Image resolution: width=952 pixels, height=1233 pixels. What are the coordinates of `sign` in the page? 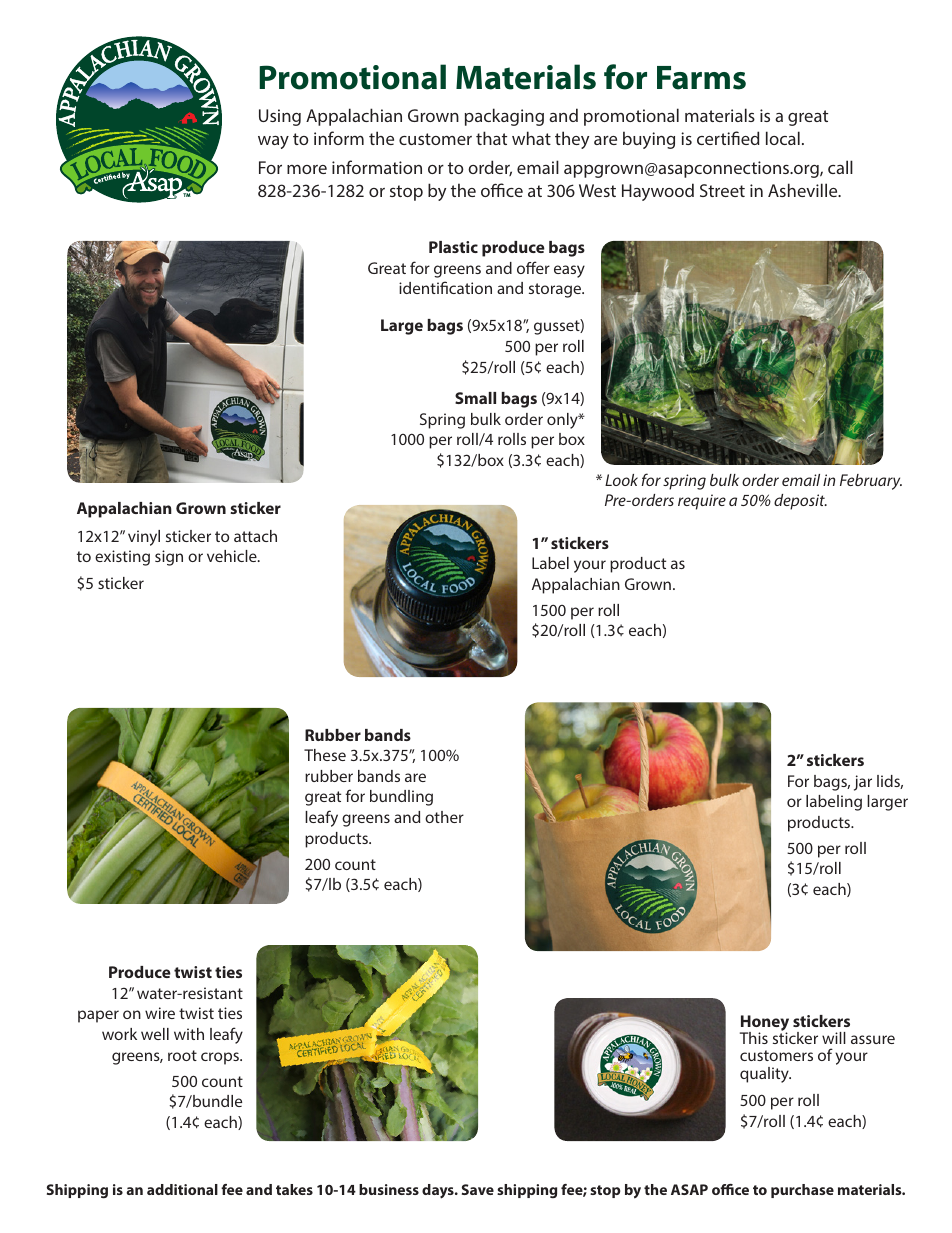 It's located at (169, 558).
